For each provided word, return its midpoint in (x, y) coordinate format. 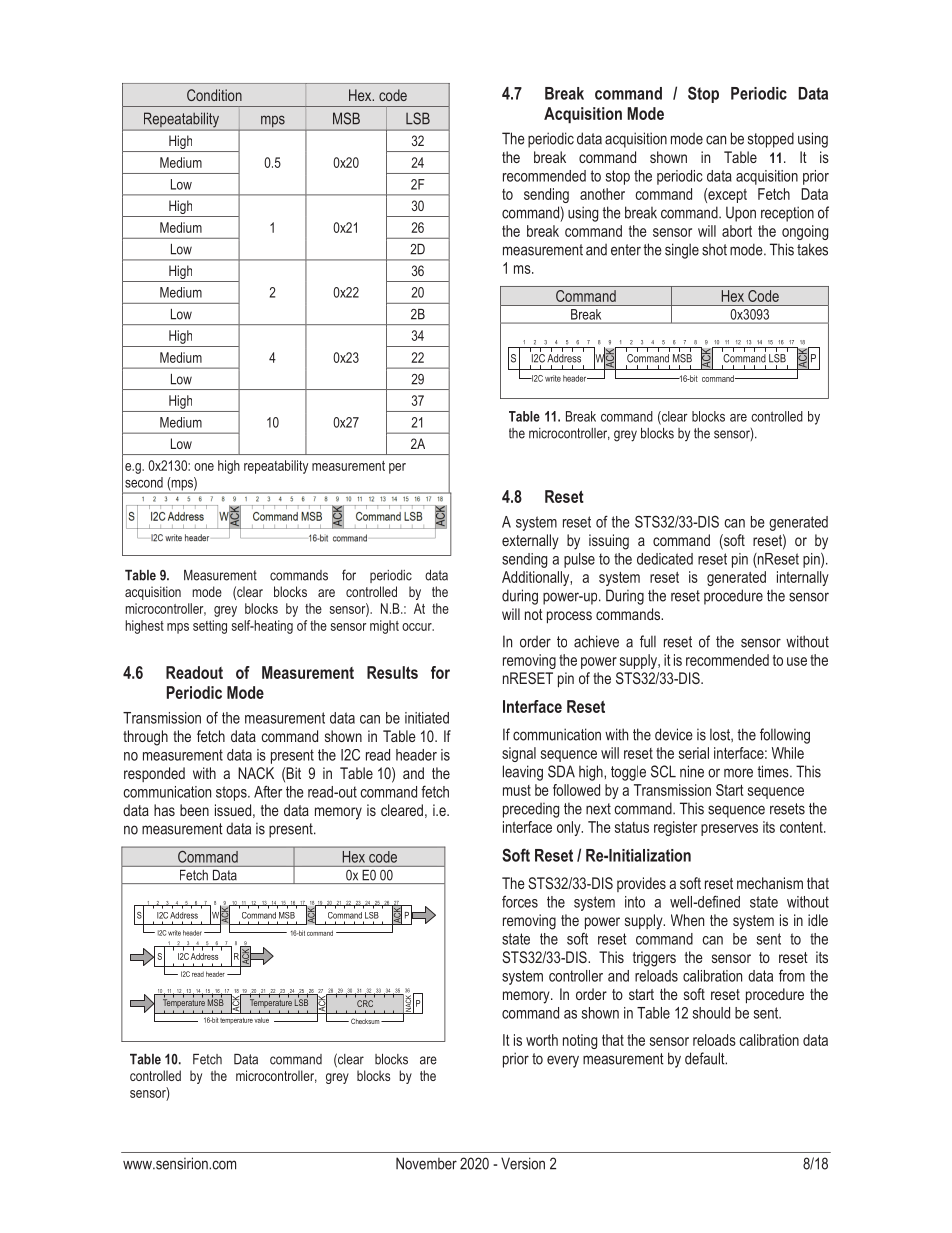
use (797, 661)
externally (530, 542)
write (174, 933)
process (569, 617)
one (204, 467)
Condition (214, 95)
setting (210, 627)
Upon (741, 214)
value (261, 1020)
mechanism (770, 883)
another (602, 194)
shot (714, 250)
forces (520, 901)
